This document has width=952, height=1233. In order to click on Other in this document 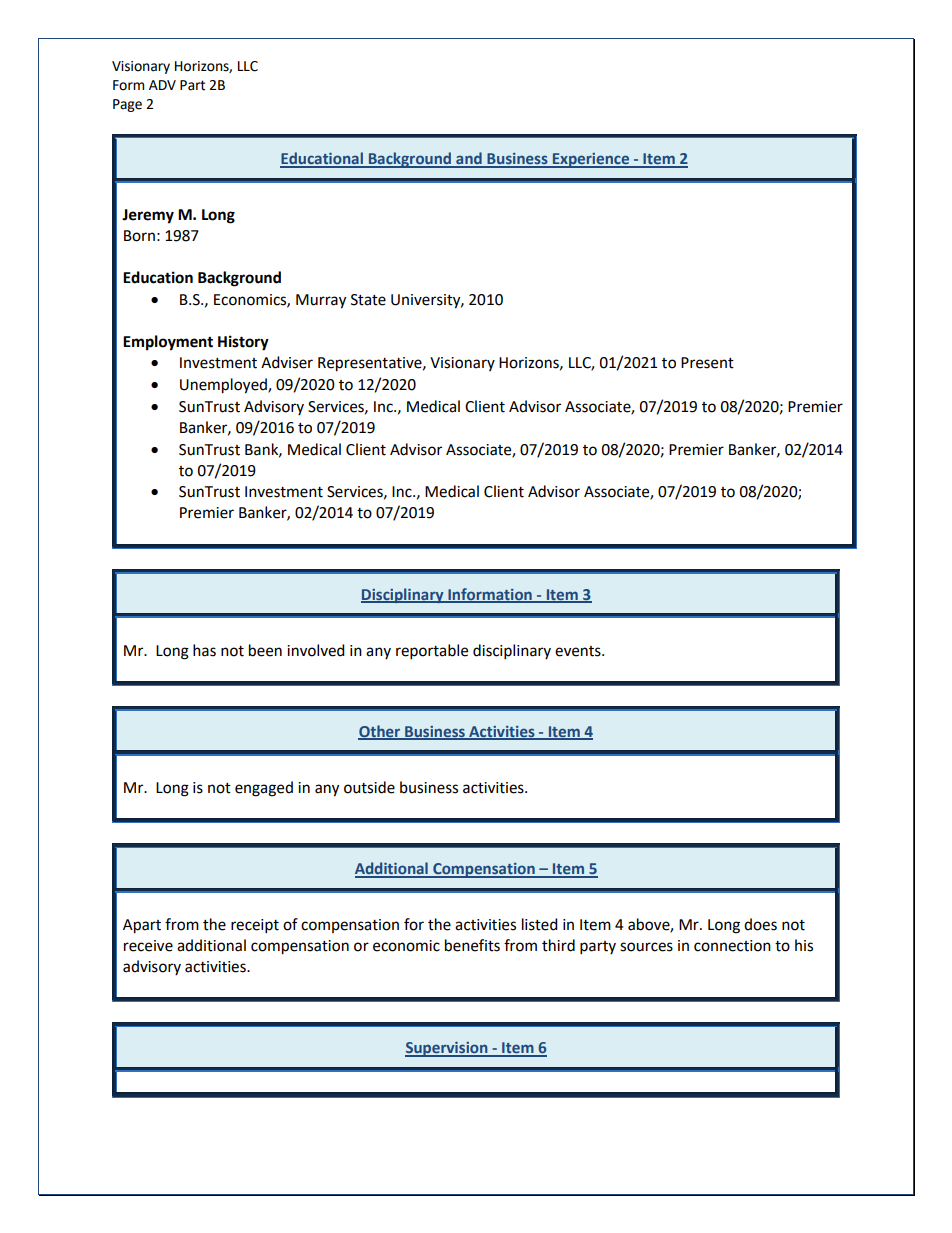, I will do `click(380, 732)`.
